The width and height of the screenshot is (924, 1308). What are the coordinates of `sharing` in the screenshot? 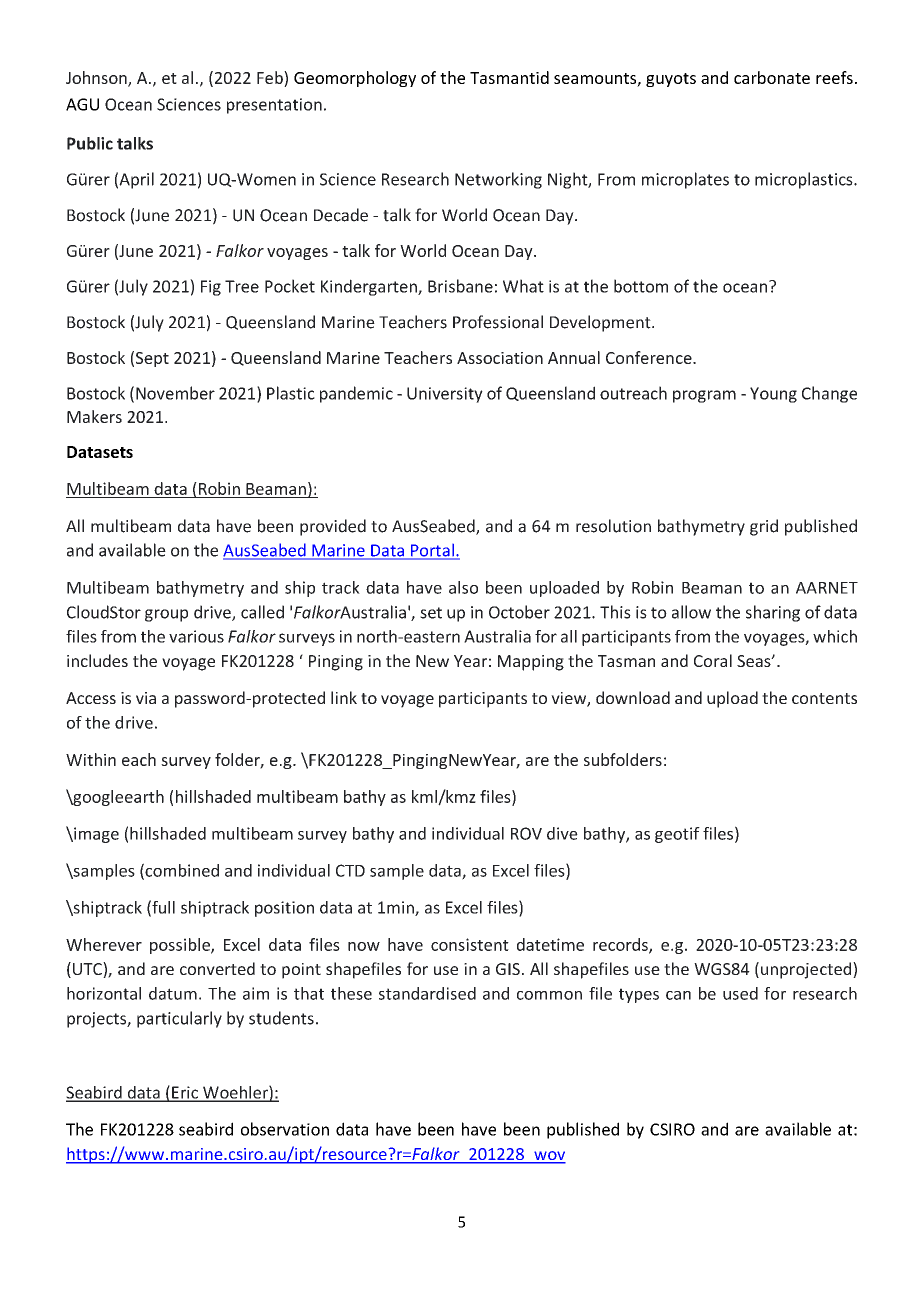 It's located at (773, 613).
